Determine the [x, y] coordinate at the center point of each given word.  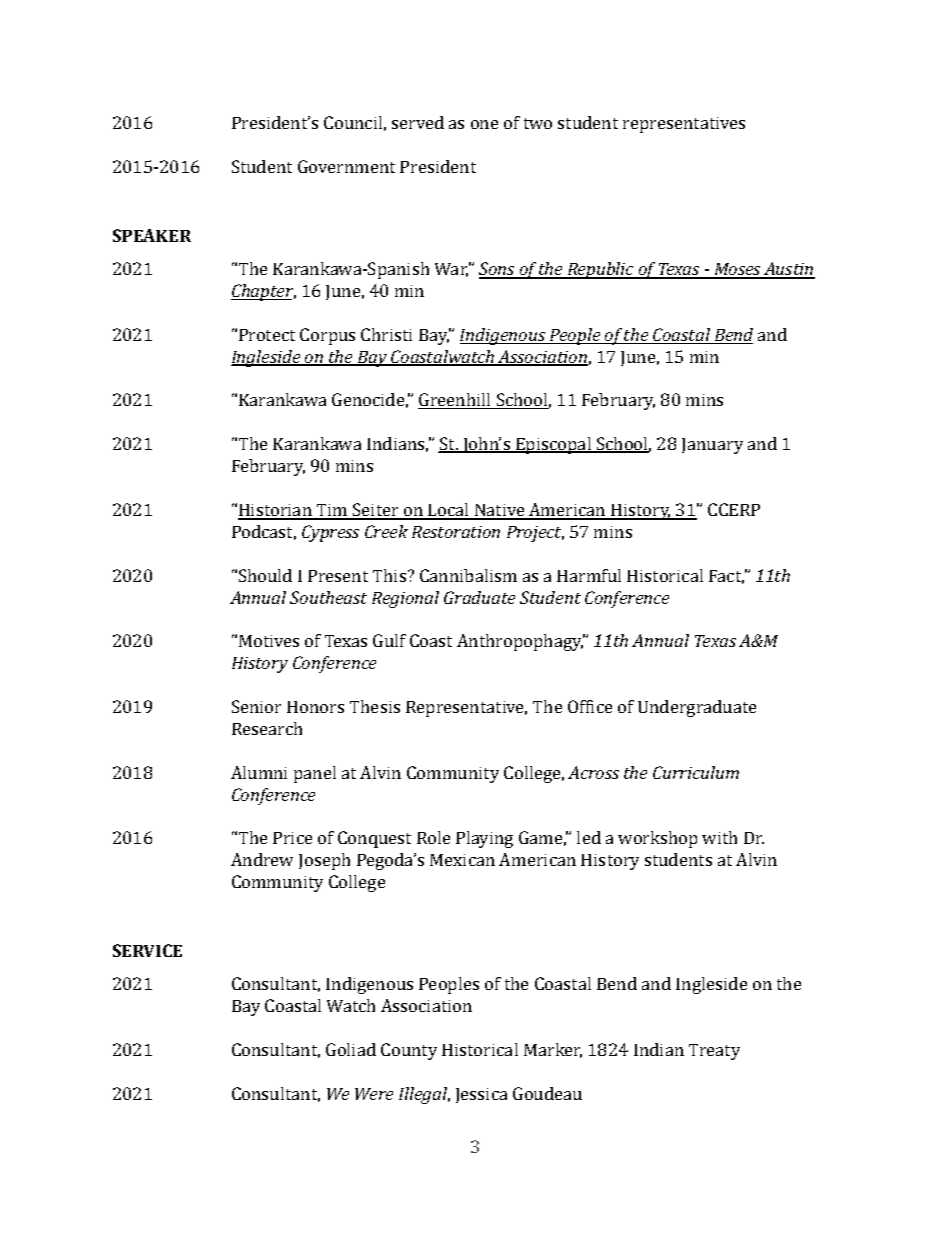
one [484, 124]
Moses [737, 270]
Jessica [481, 1095]
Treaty [714, 1052]
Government [346, 166]
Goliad [351, 1049]
